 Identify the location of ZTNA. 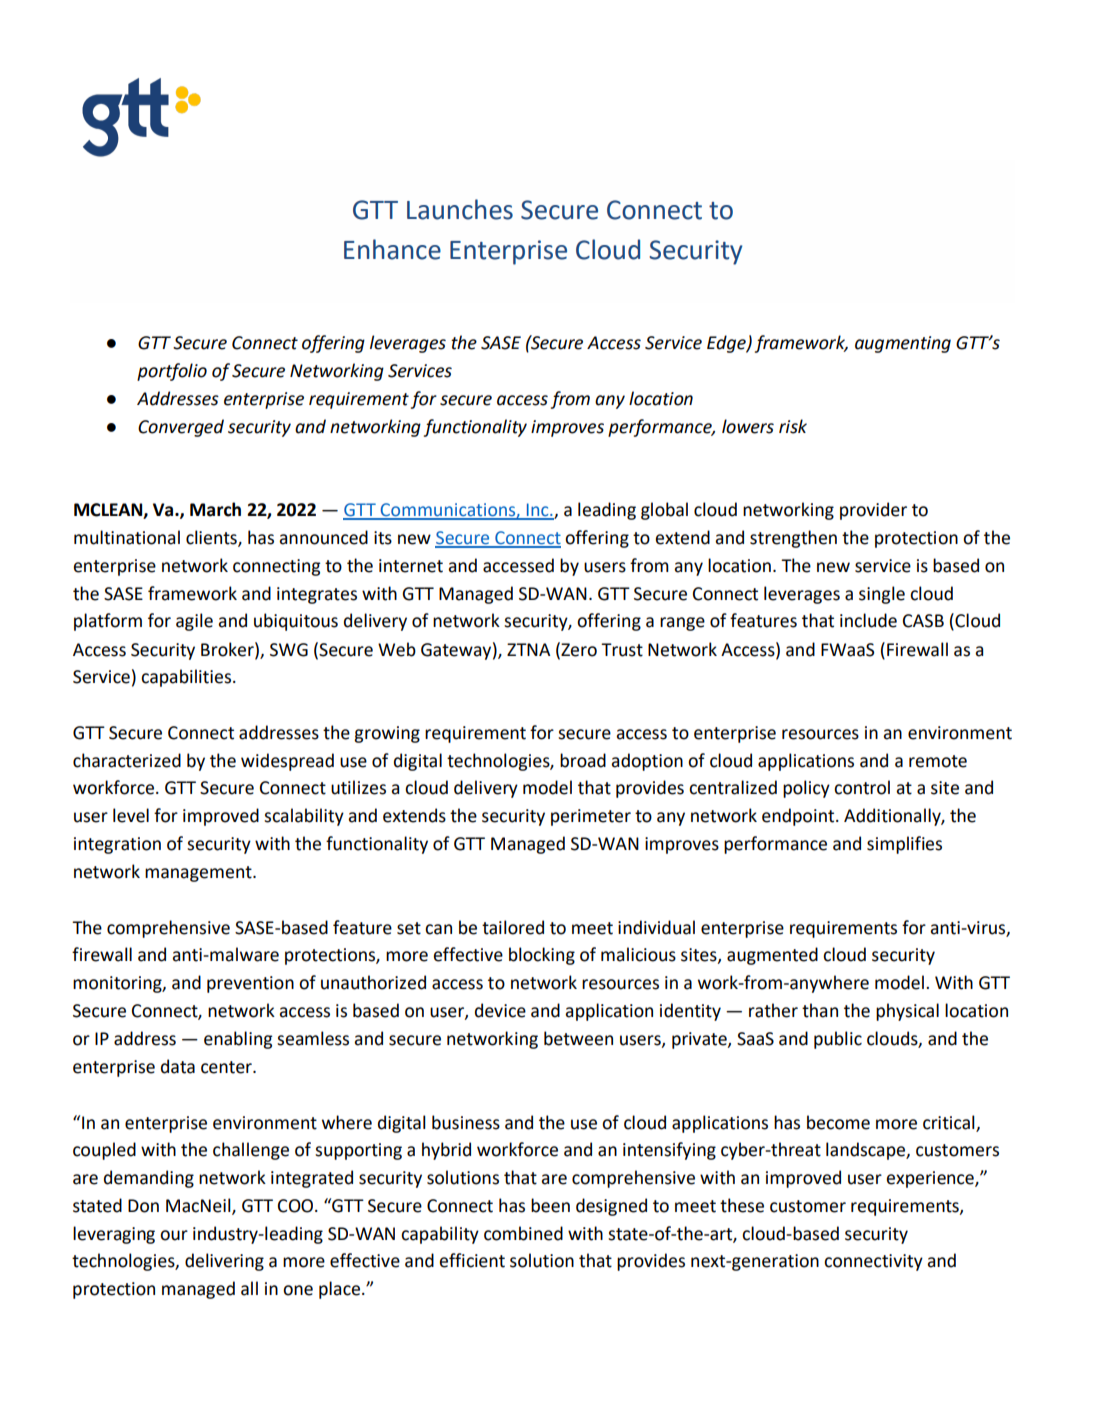
(528, 649).
